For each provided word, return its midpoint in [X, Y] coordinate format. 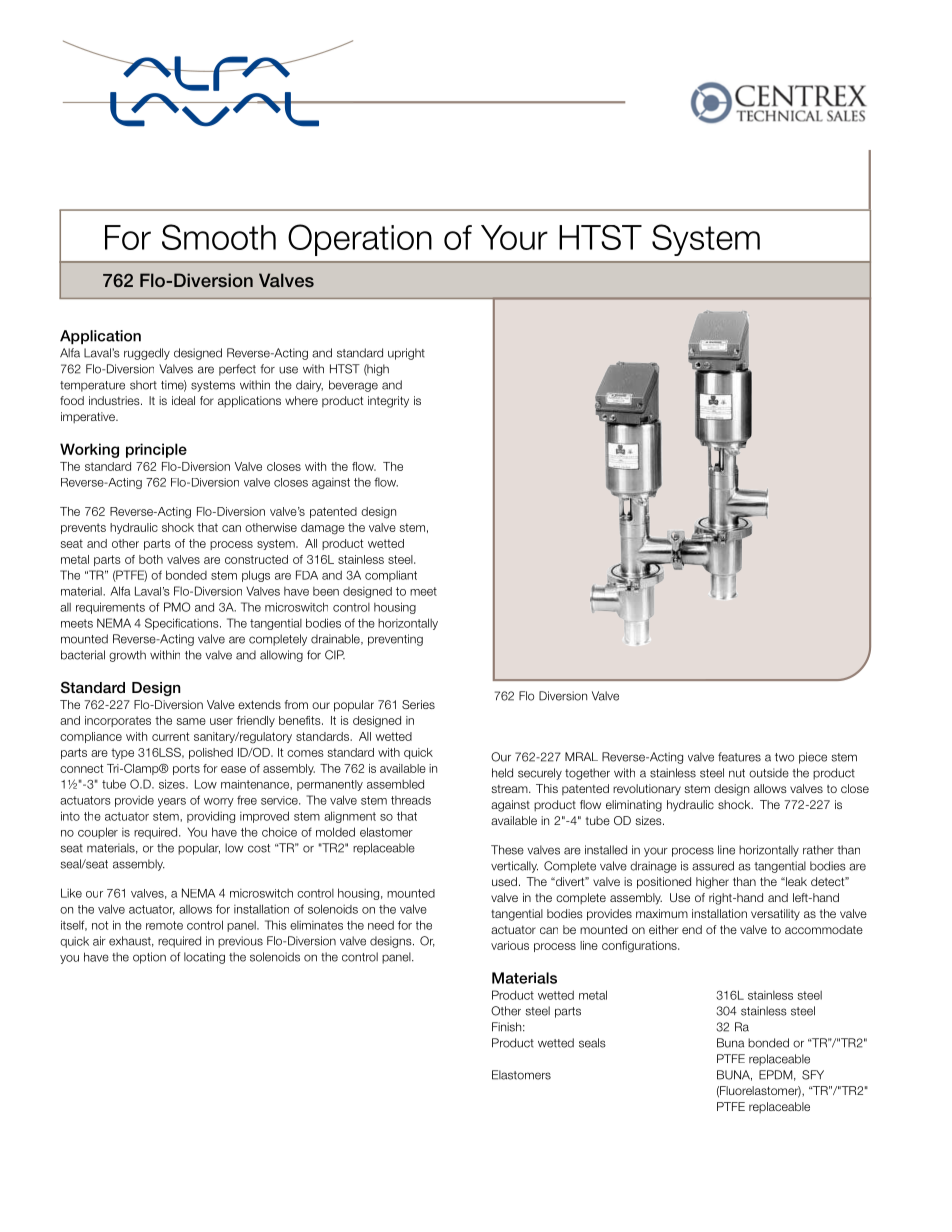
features [739, 757]
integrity [388, 402]
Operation [360, 240]
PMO [177, 607]
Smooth [219, 237]
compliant [391, 576]
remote [164, 925]
